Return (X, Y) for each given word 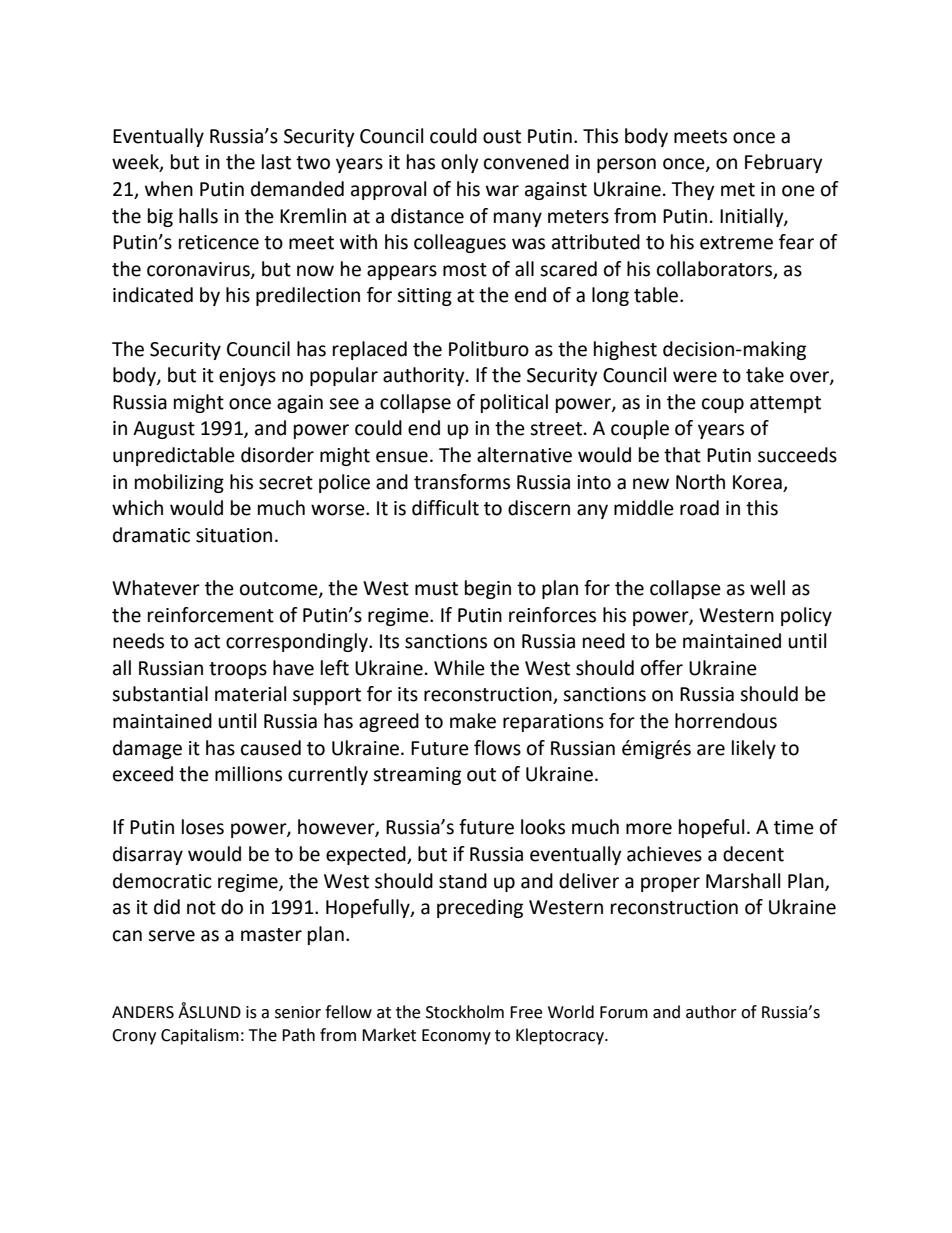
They (693, 190)
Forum (624, 1012)
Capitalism (200, 1036)
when (169, 189)
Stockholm (465, 1012)
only (460, 163)
